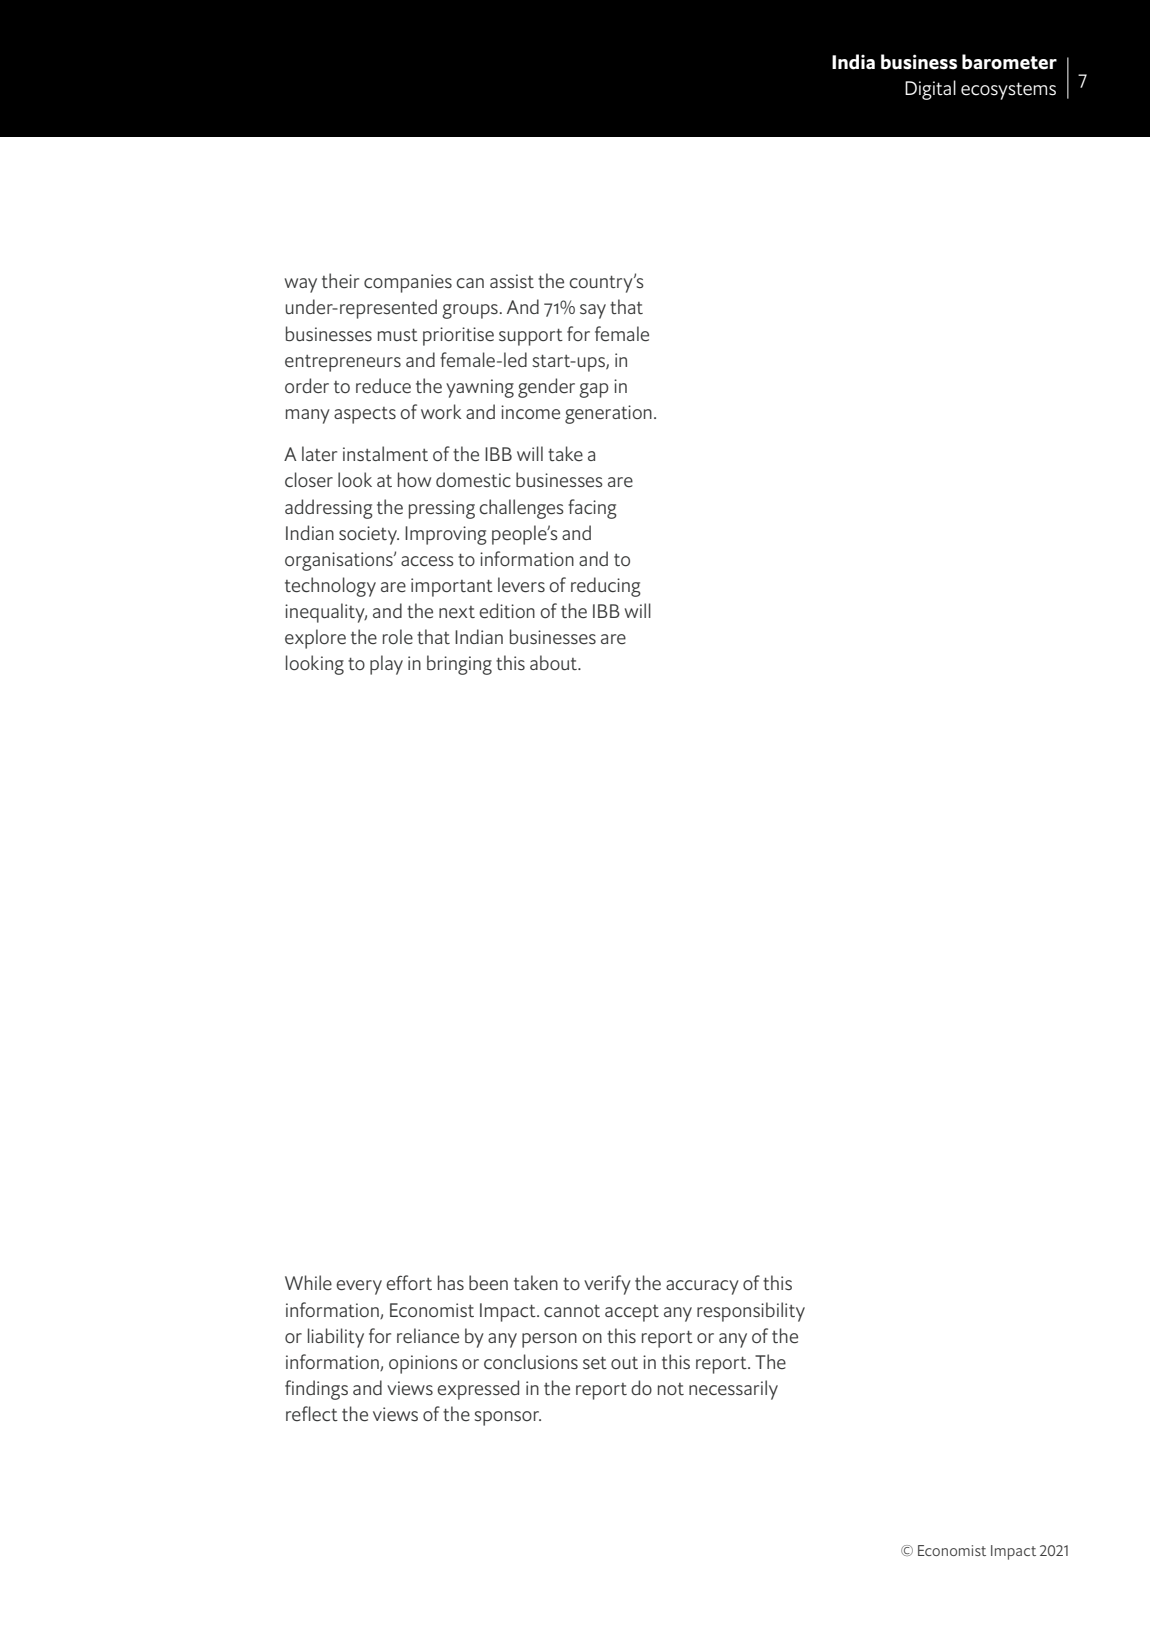  I want to click on verify, so click(607, 1285).
